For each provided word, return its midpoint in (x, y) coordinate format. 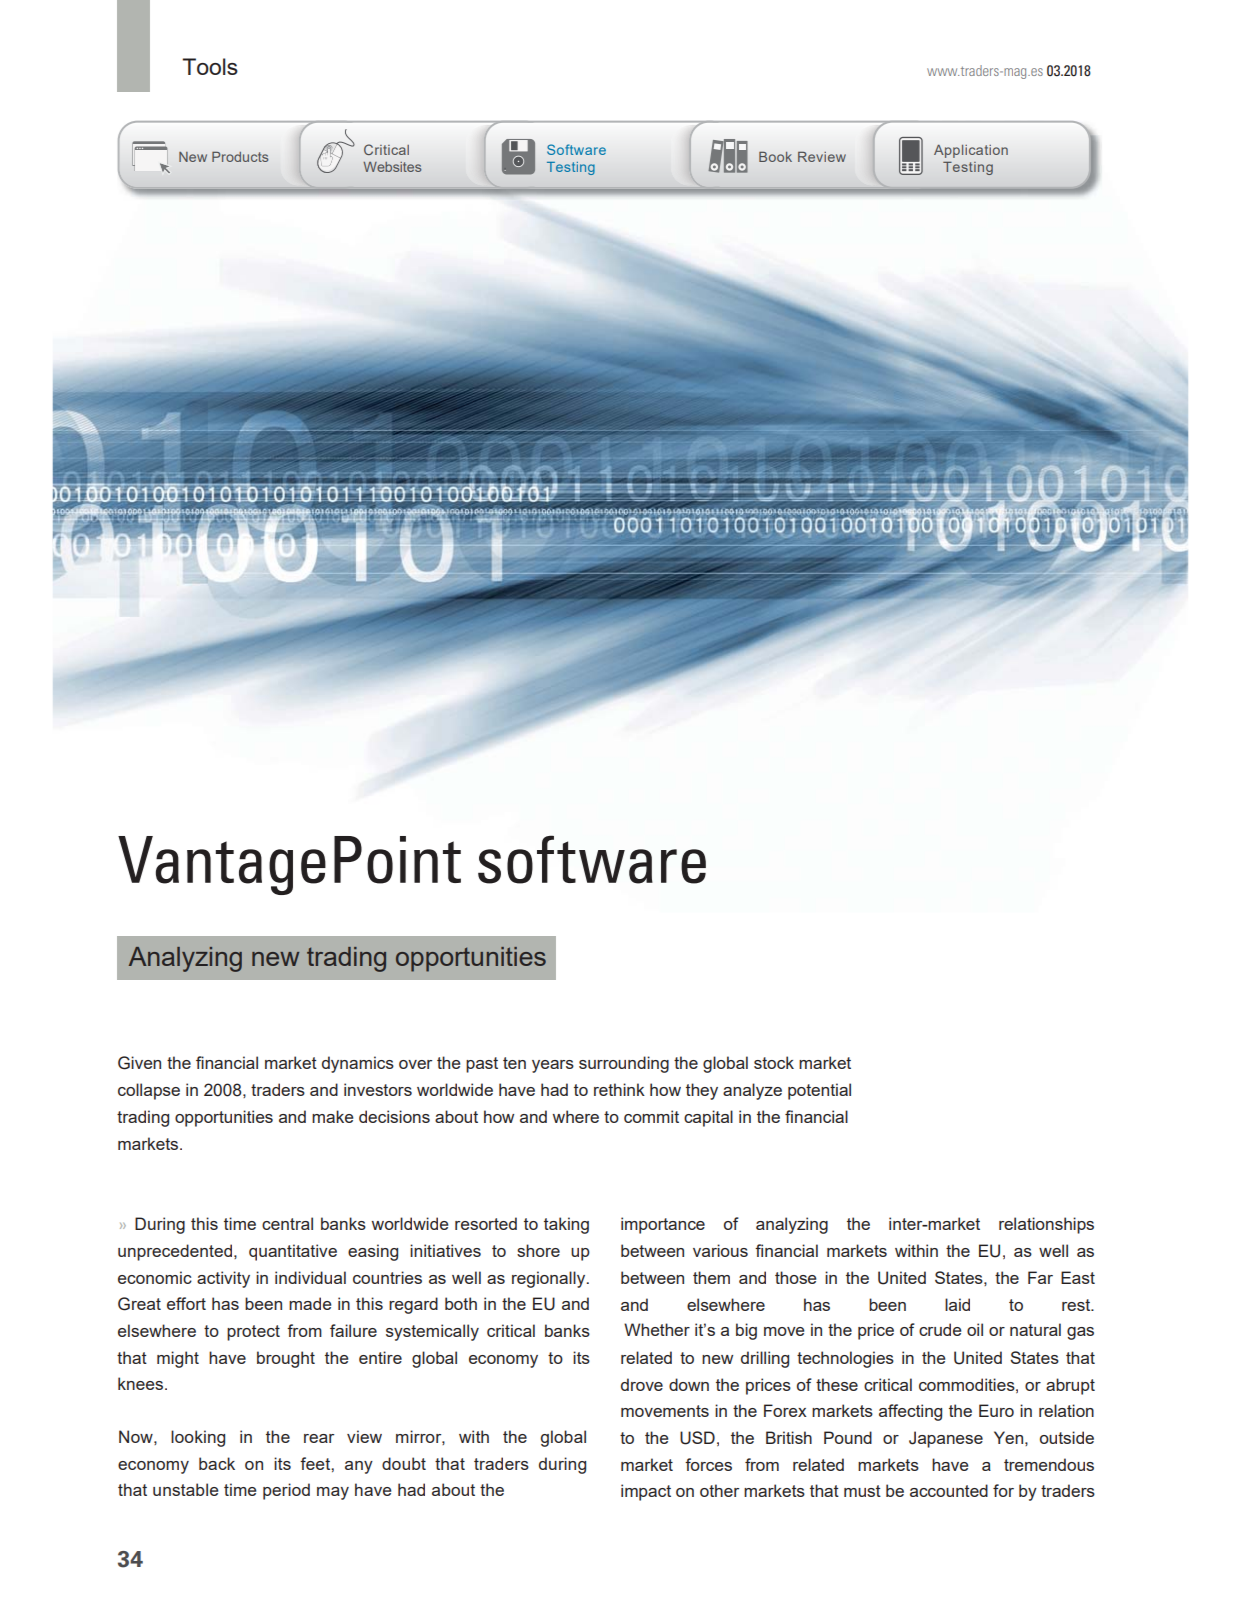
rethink (619, 1089)
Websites (392, 167)
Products (240, 157)
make (332, 1116)
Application (971, 151)
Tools (210, 66)
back (217, 1463)
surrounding (624, 1064)
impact (646, 1492)
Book (775, 157)
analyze (752, 1091)
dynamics (358, 1064)
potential (819, 1091)
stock (774, 1062)
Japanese (946, 1439)
